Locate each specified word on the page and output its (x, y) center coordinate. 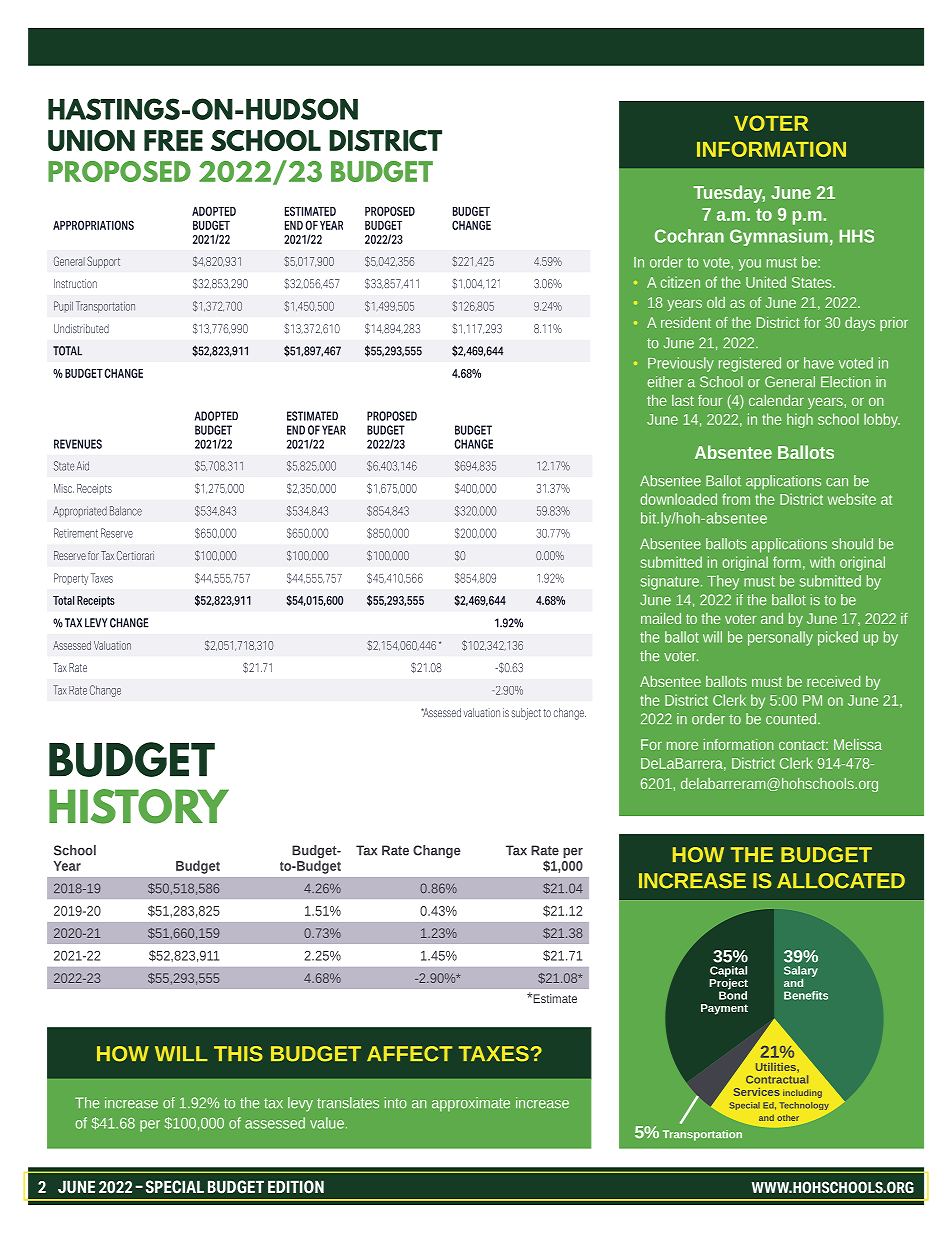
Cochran (689, 236)
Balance (126, 511)
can (837, 482)
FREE (173, 140)
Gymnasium (779, 237)
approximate (471, 1104)
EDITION (296, 1187)
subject (526, 714)
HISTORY (139, 806)
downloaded (678, 499)
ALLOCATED (841, 881)
